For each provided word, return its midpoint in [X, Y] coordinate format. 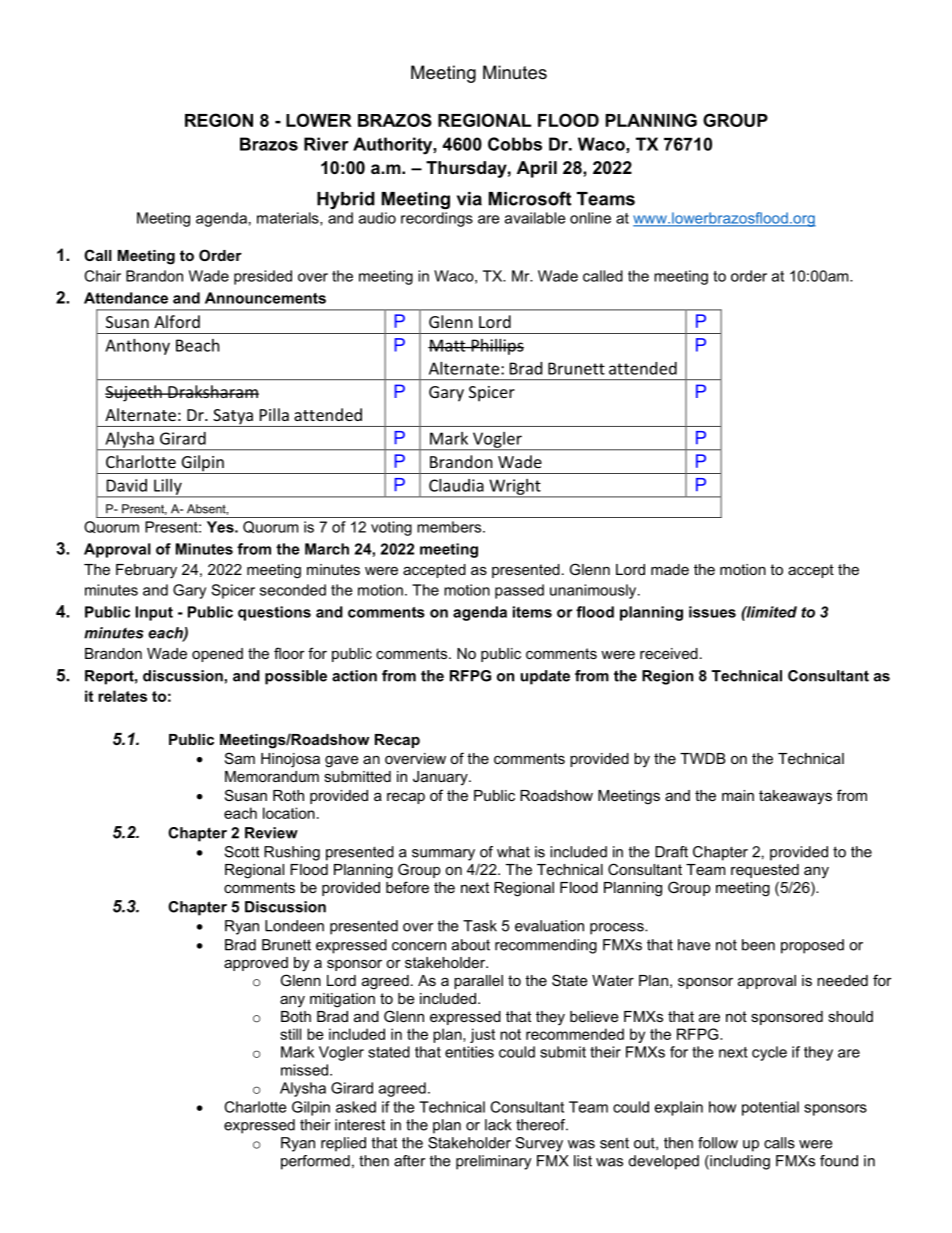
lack [498, 1125]
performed [315, 1162]
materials [289, 219]
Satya [233, 418]
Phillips [496, 347]
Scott [242, 852]
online [590, 218]
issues [712, 612]
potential [770, 1108]
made [670, 569]
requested [765, 871]
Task [480, 926]
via [469, 199]
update [545, 677]
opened [217, 655]
